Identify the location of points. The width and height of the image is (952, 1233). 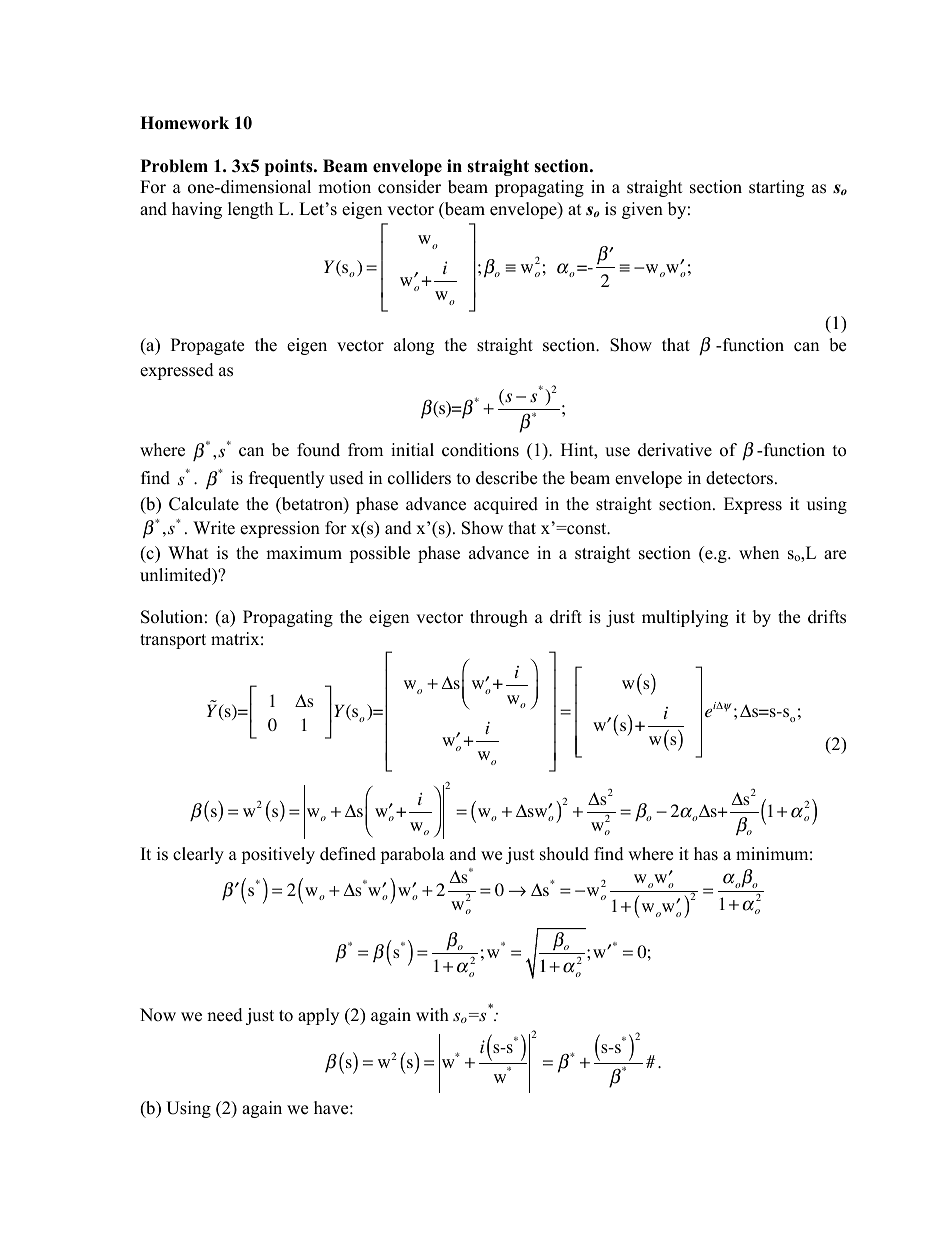
(290, 167).
